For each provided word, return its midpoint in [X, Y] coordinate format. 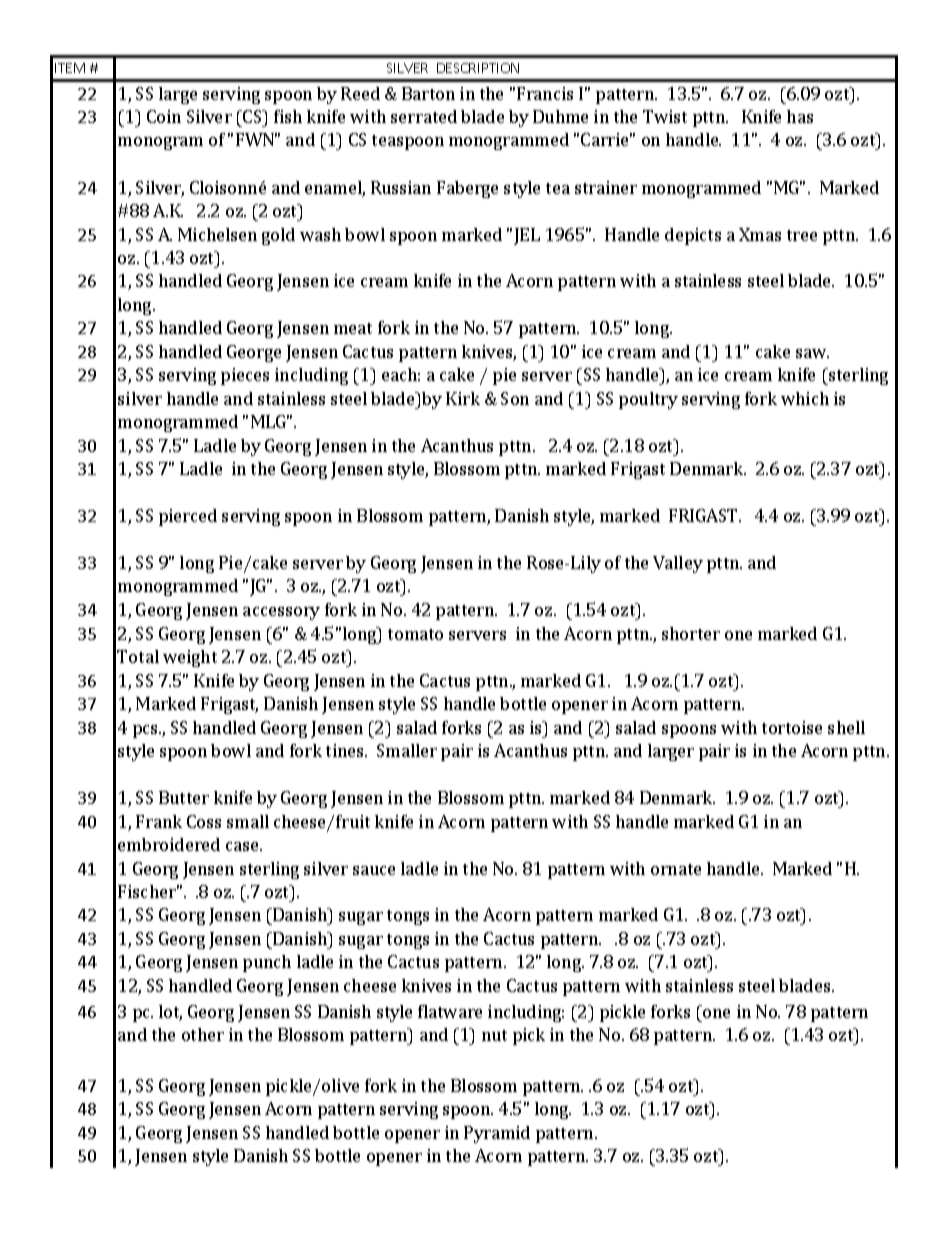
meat [353, 328]
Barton [428, 93]
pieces [245, 376]
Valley [678, 564]
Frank [159, 821]
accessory [281, 613]
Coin [164, 116]
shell [846, 727]
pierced [188, 517]
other [203, 1034]
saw [812, 353]
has [800, 116]
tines [346, 750]
